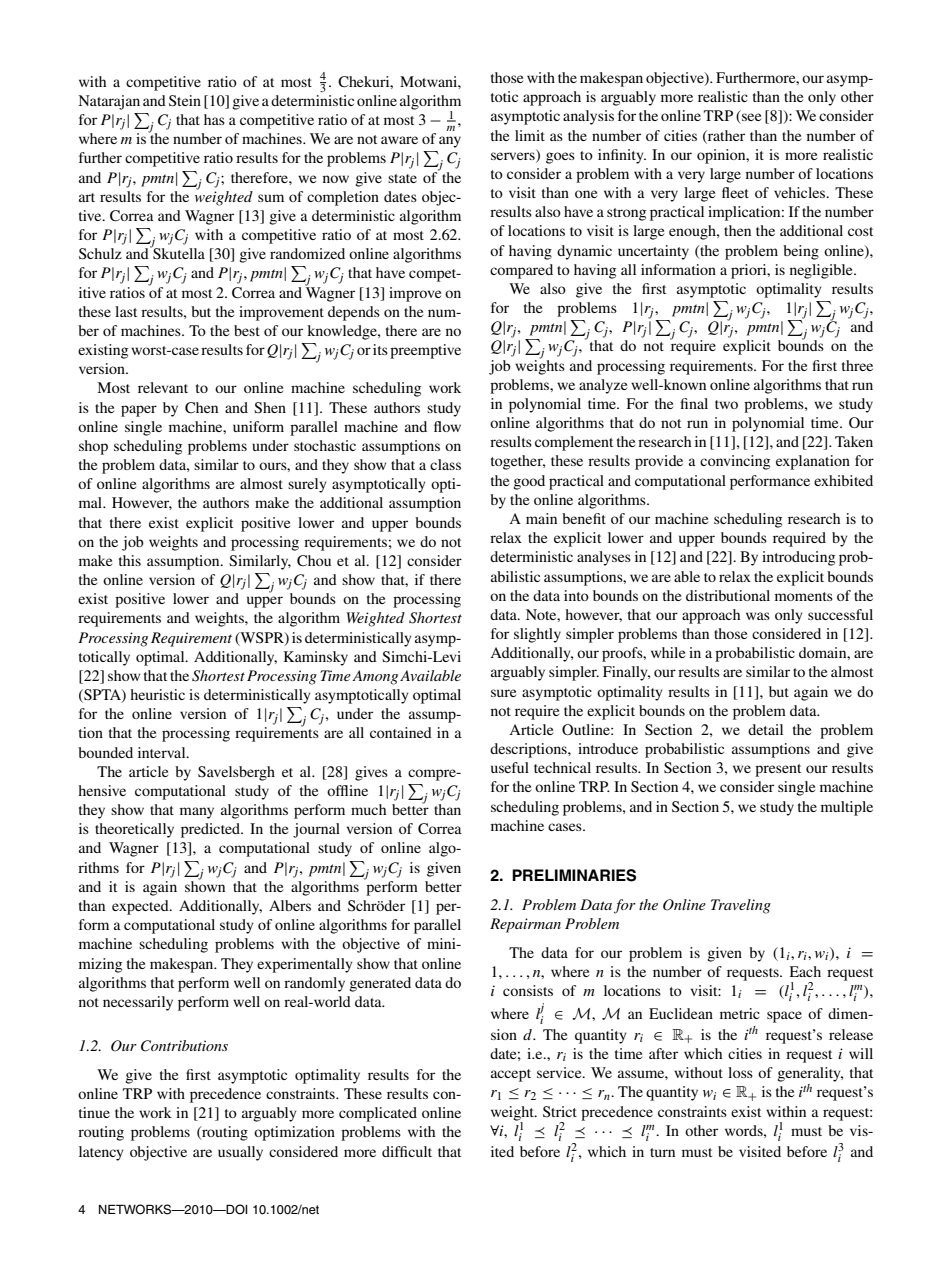  I want to click on relevant, so click(163, 387).
